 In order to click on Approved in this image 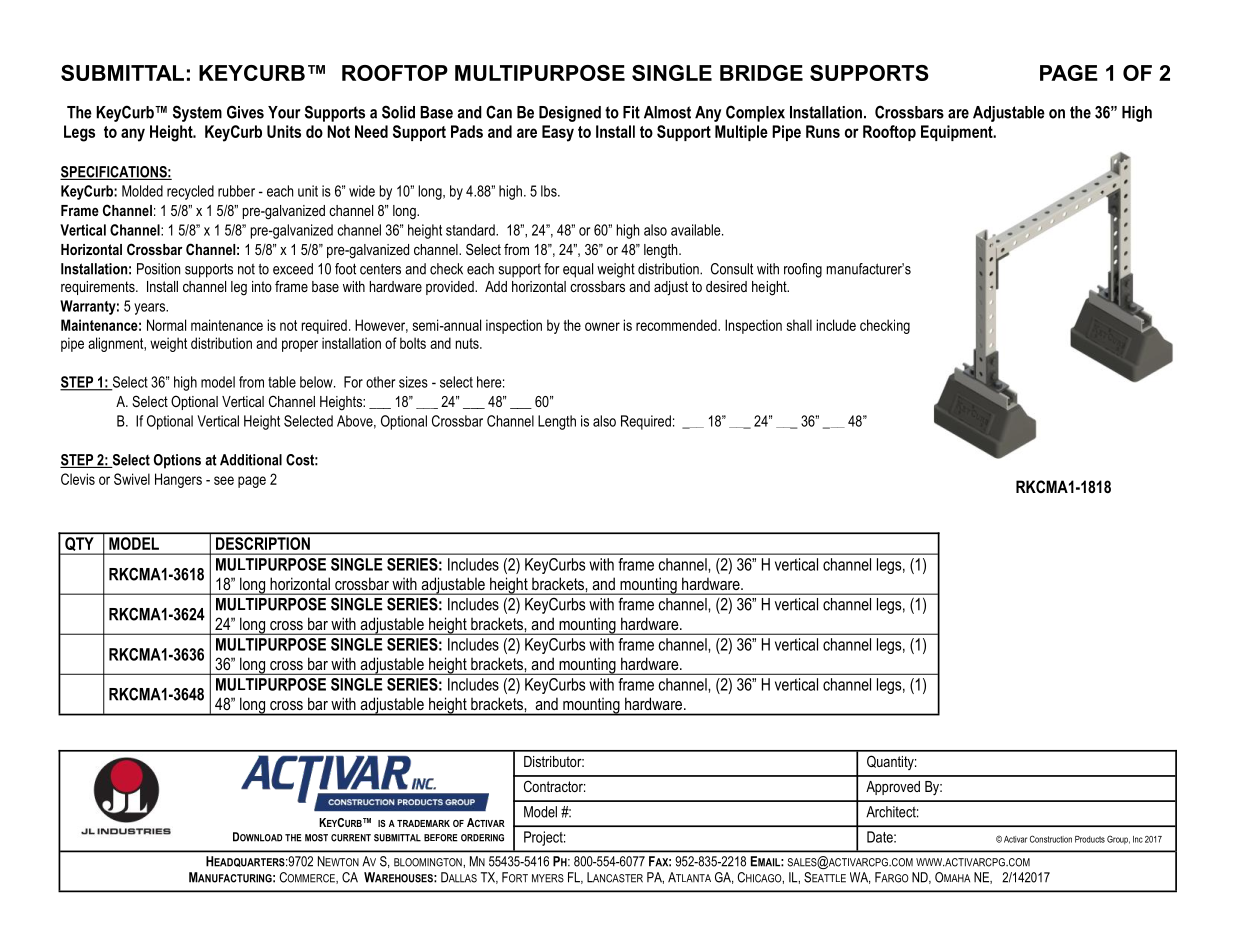, I will do `click(893, 788)`.
